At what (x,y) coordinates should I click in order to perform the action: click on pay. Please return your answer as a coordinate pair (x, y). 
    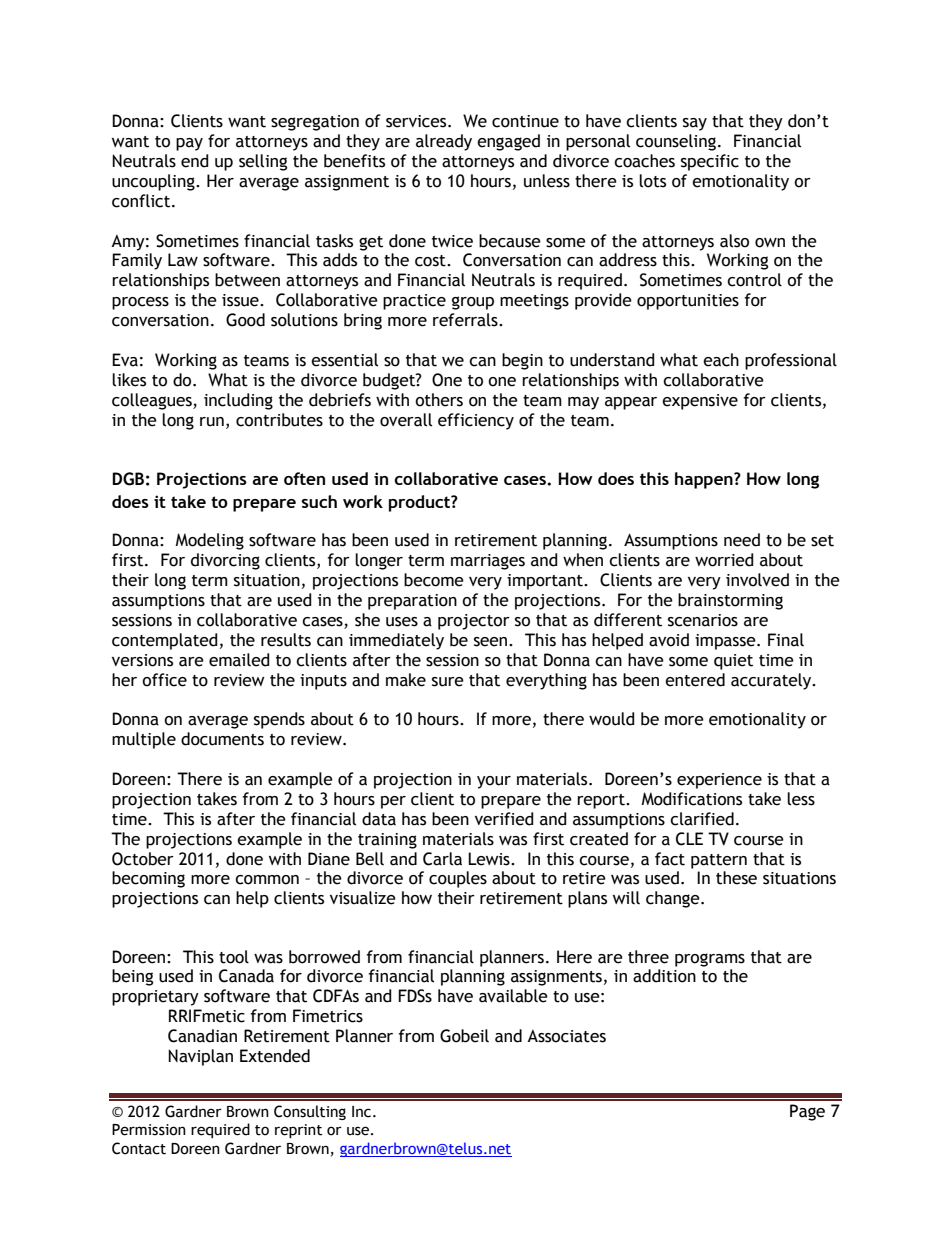
    Looking at the image, I should click on (189, 144).
